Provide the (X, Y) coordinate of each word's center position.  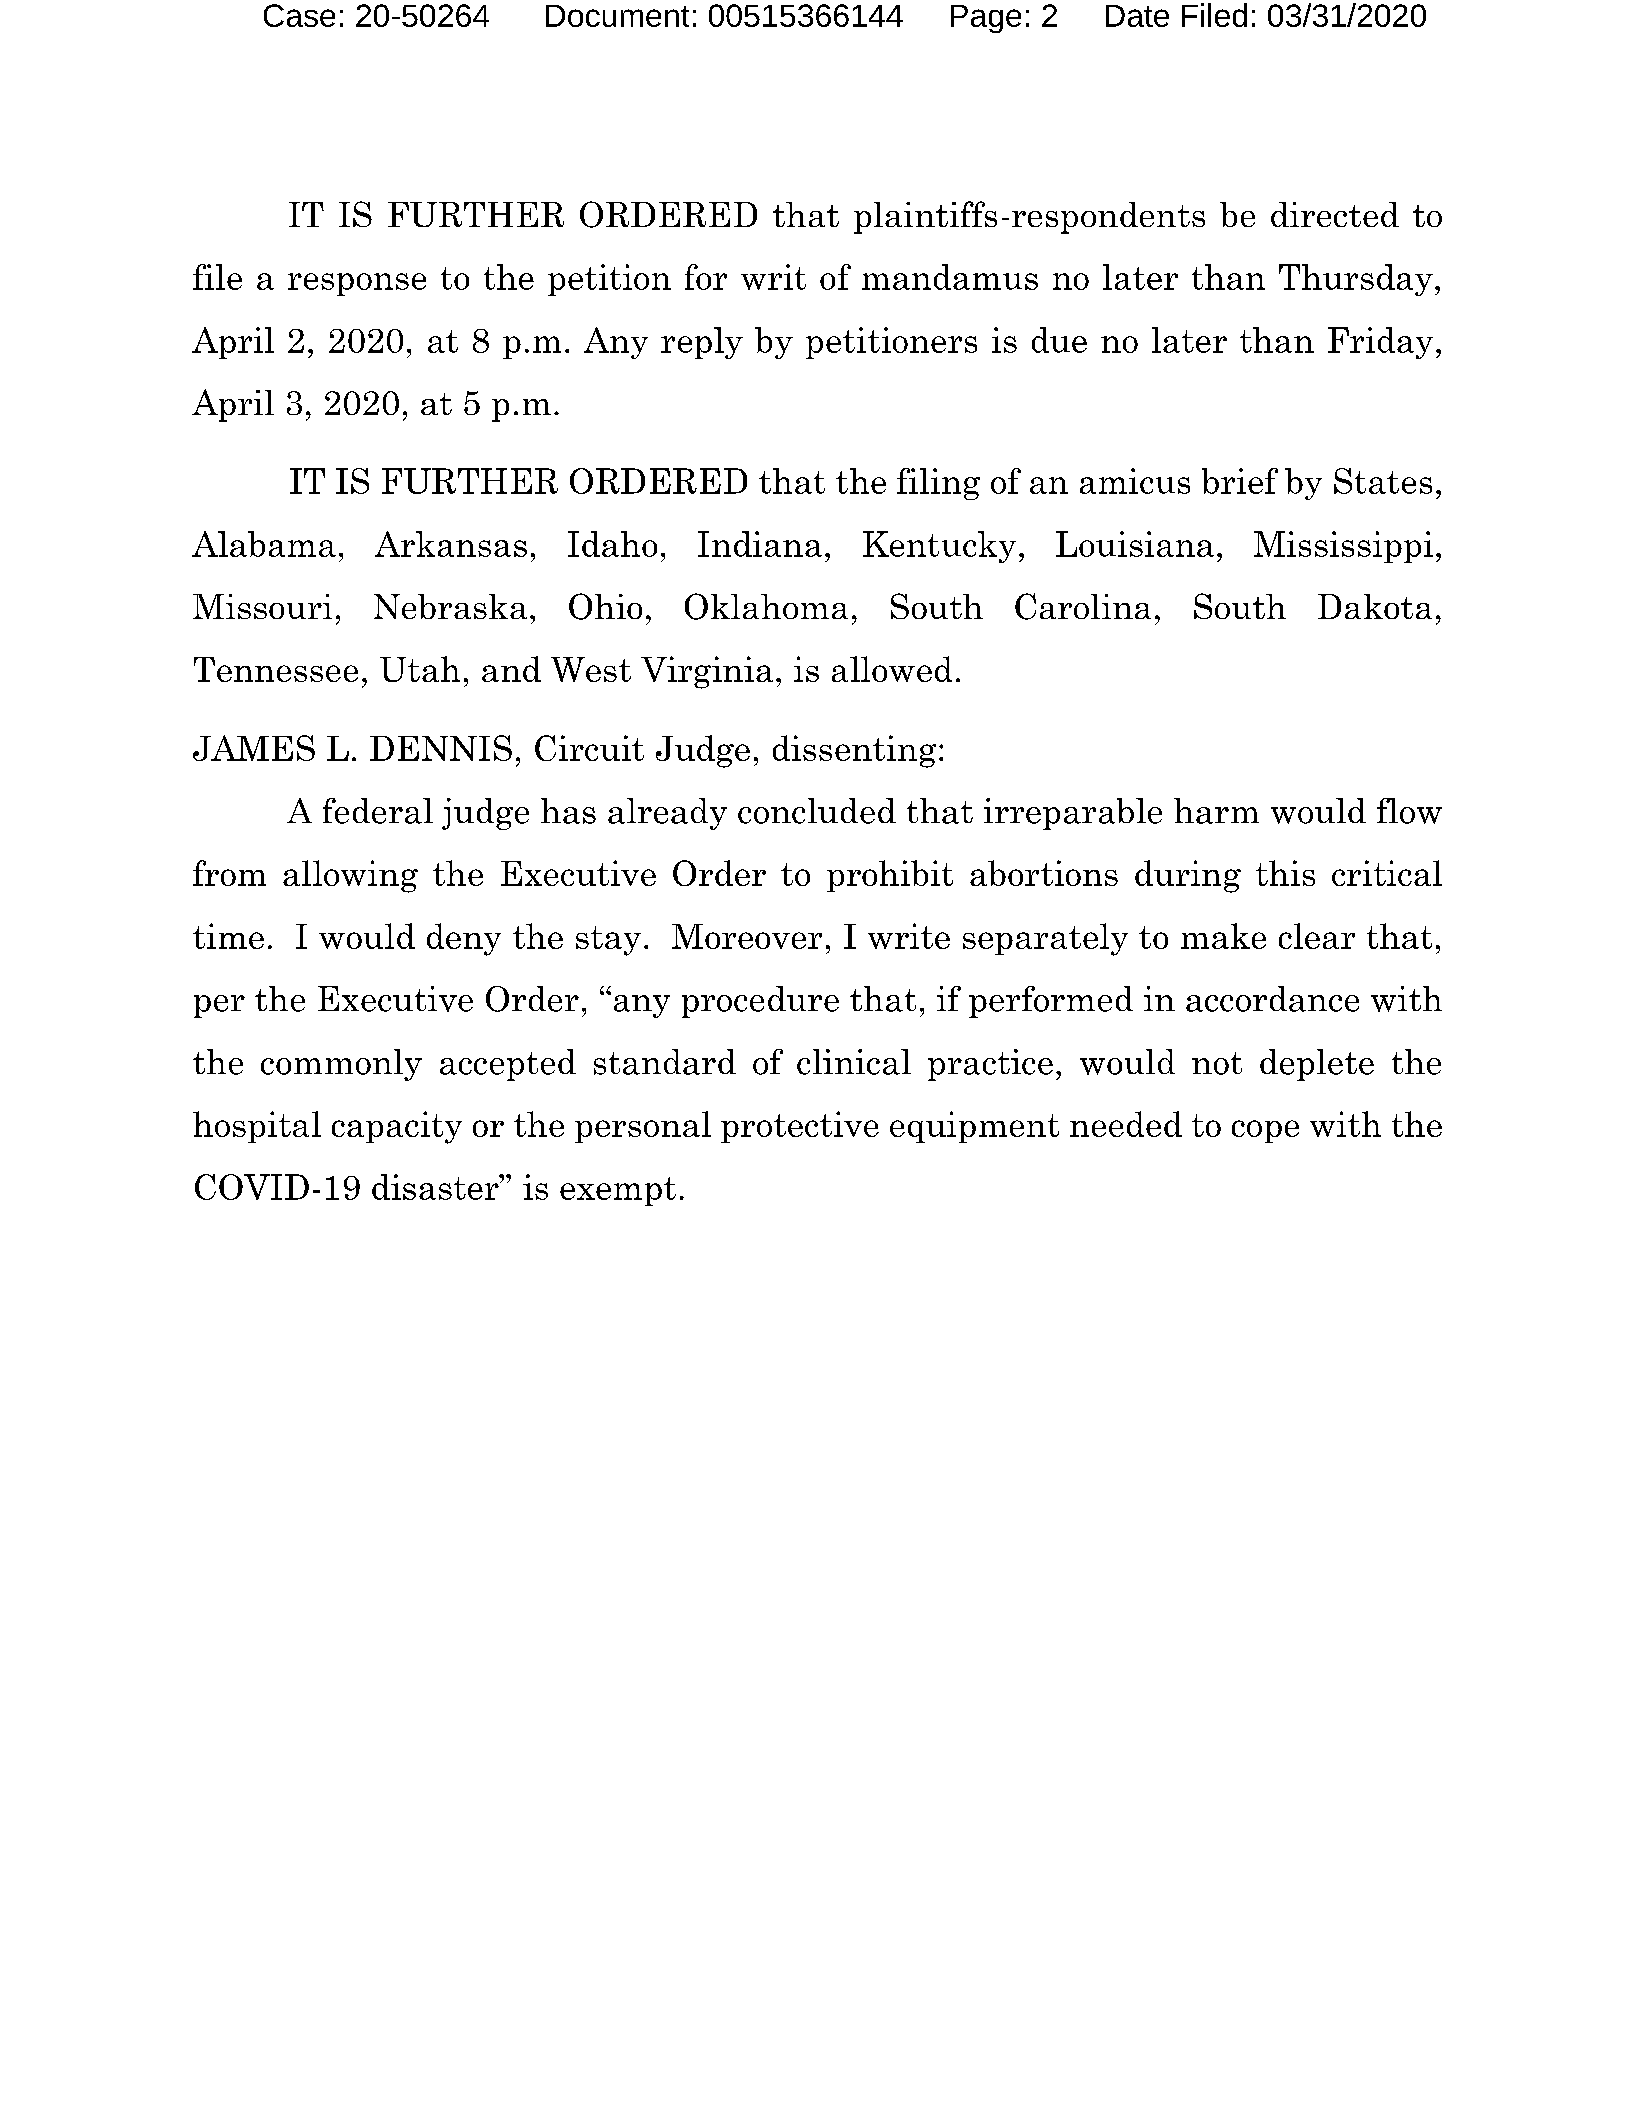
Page (986, 19)
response (357, 284)
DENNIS (441, 748)
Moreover (747, 936)
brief (1240, 481)
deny (464, 939)
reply (702, 343)
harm (1216, 811)
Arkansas (451, 544)
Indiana (760, 544)
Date (1137, 16)
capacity (397, 1127)
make (1223, 936)
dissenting (854, 751)
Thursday (1356, 280)
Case (299, 15)
